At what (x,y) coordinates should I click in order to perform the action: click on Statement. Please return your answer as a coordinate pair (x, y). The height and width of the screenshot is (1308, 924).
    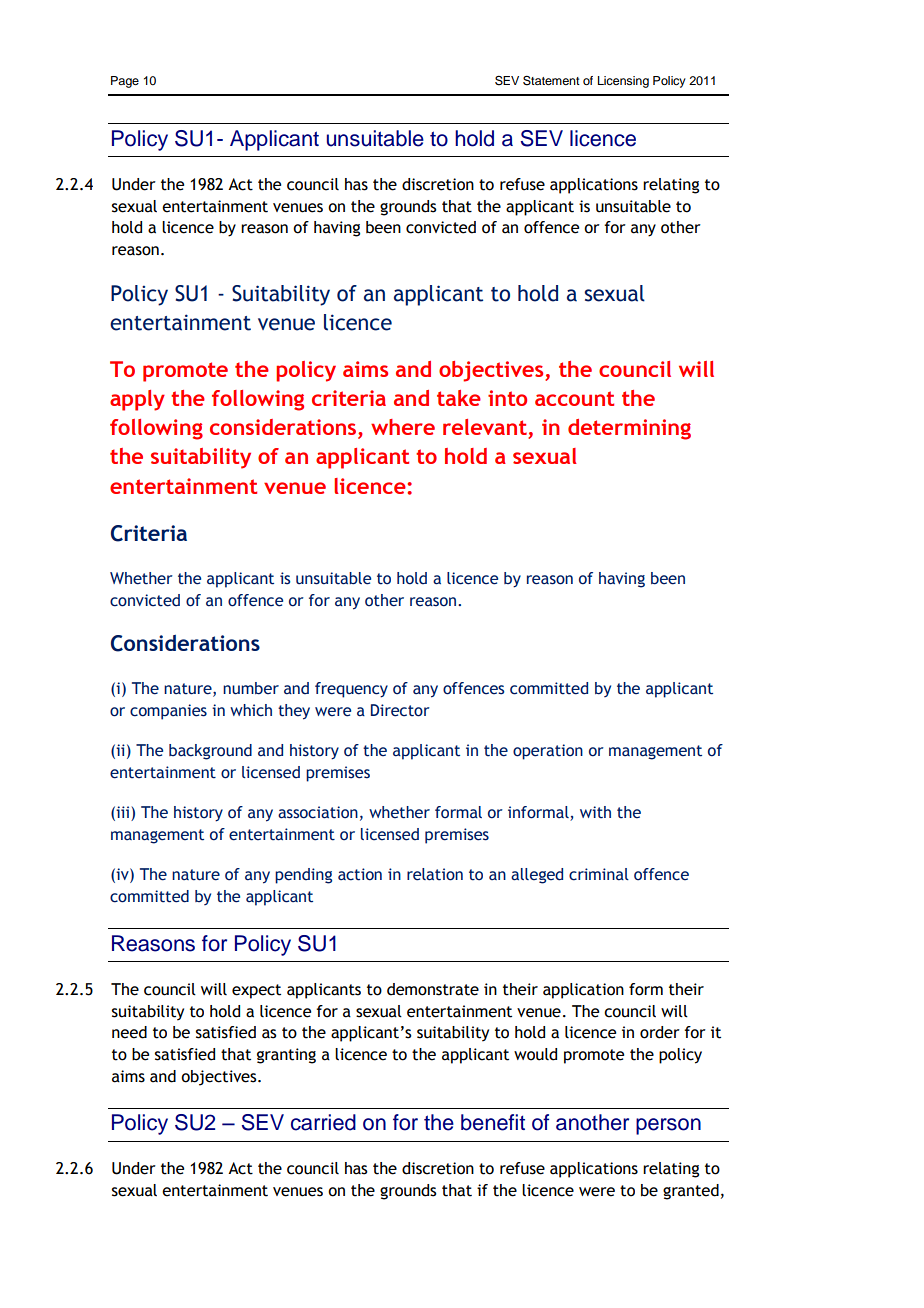
    Looking at the image, I should click on (551, 80).
